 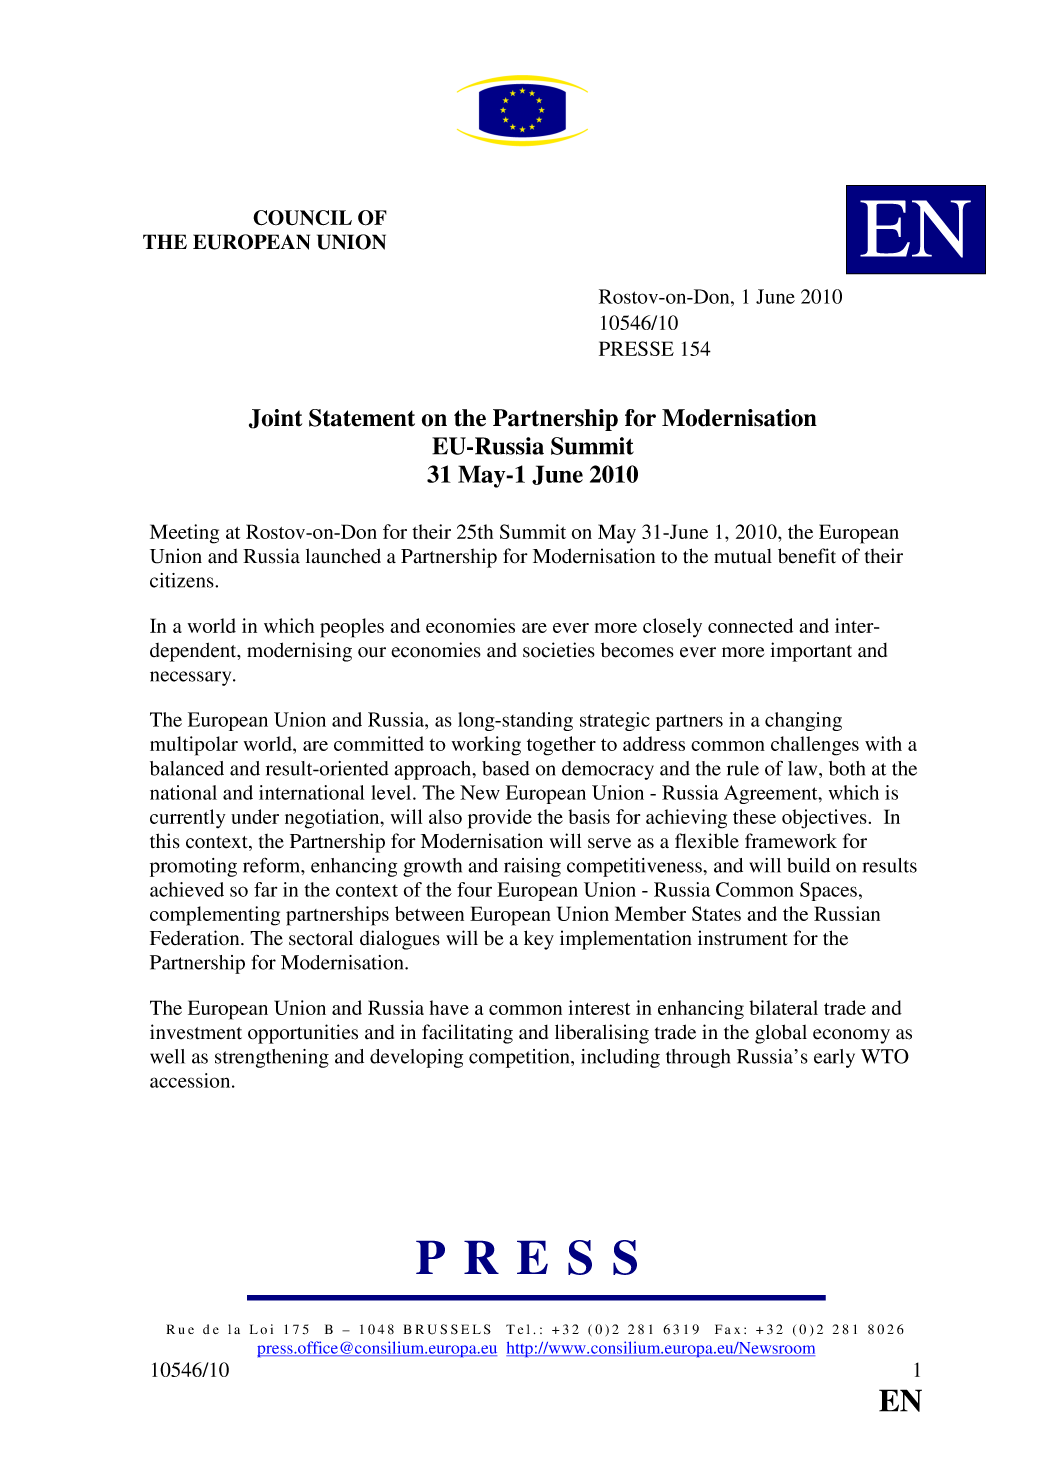 I want to click on peoples, so click(x=352, y=628).
